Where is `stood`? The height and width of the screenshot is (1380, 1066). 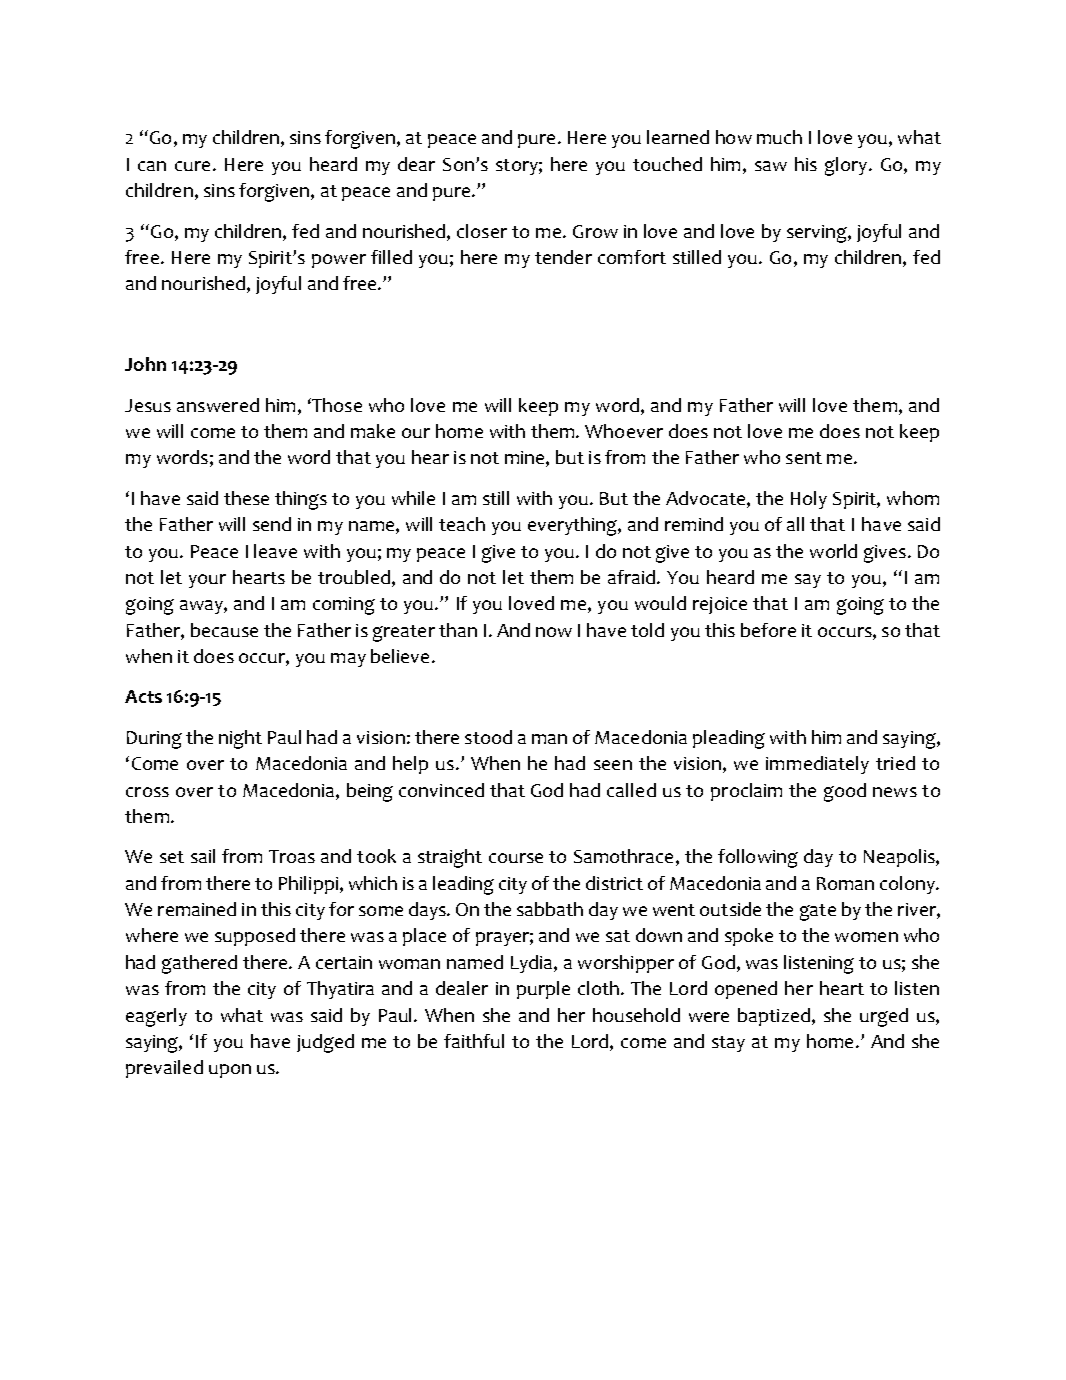 stood is located at coordinates (488, 737).
